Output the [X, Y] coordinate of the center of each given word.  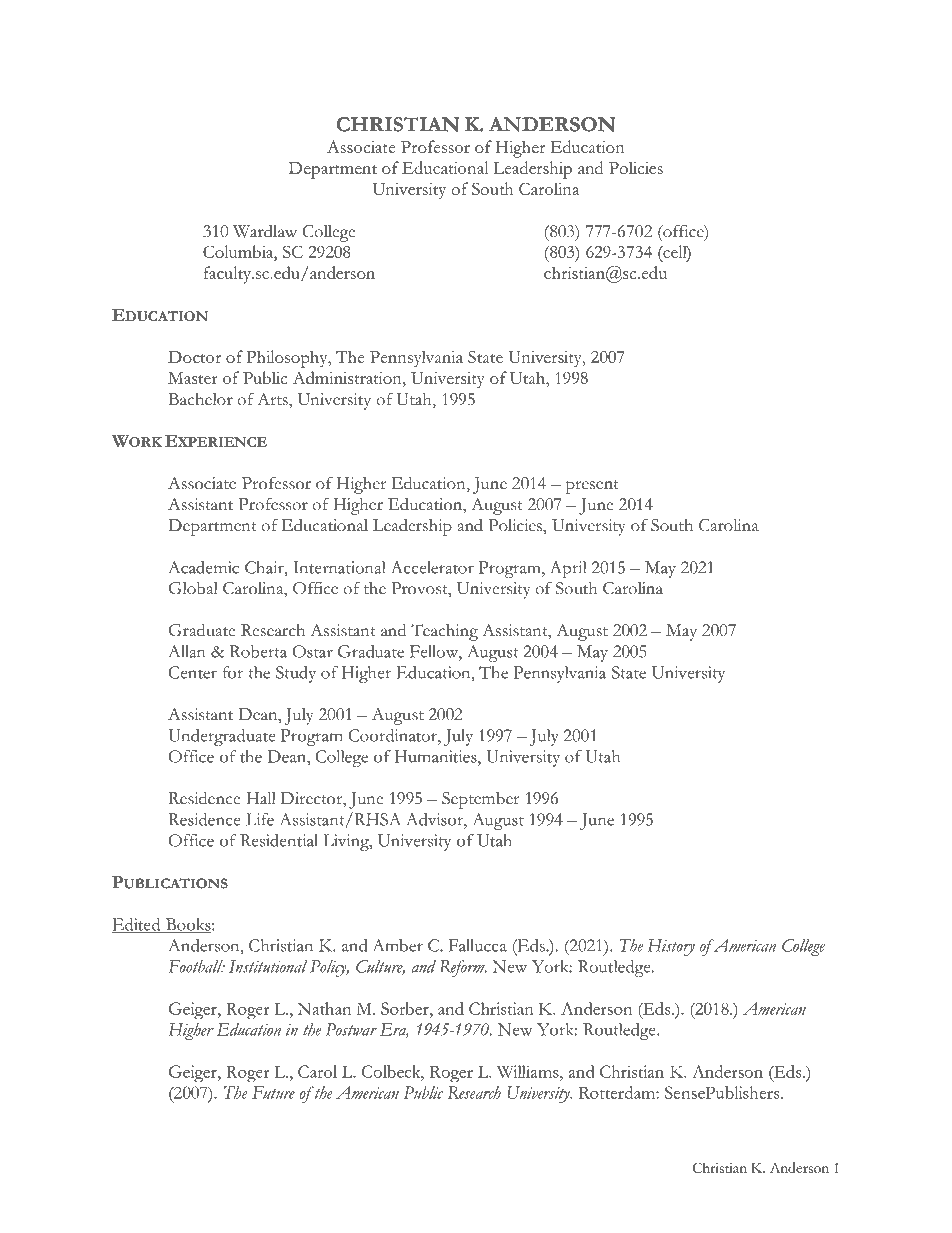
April [568, 569]
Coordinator [394, 735]
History [671, 947]
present [592, 487]
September [480, 800]
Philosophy [288, 359]
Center [193, 672]
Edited [137, 925]
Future [273, 1092]
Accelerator [433, 567]
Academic [203, 567]
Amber [398, 945]
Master [193, 378]
